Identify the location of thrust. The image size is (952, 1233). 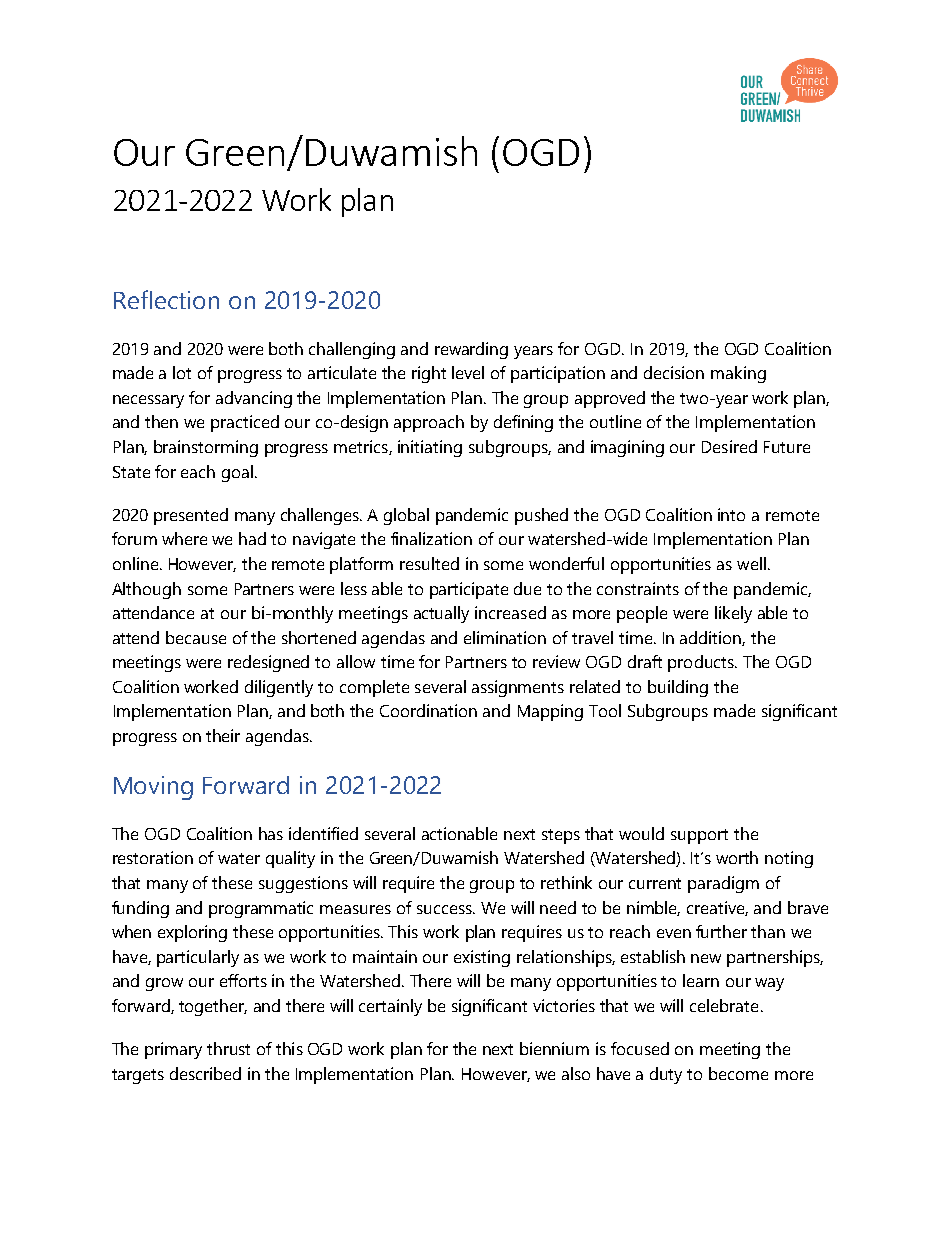
(228, 1048).
